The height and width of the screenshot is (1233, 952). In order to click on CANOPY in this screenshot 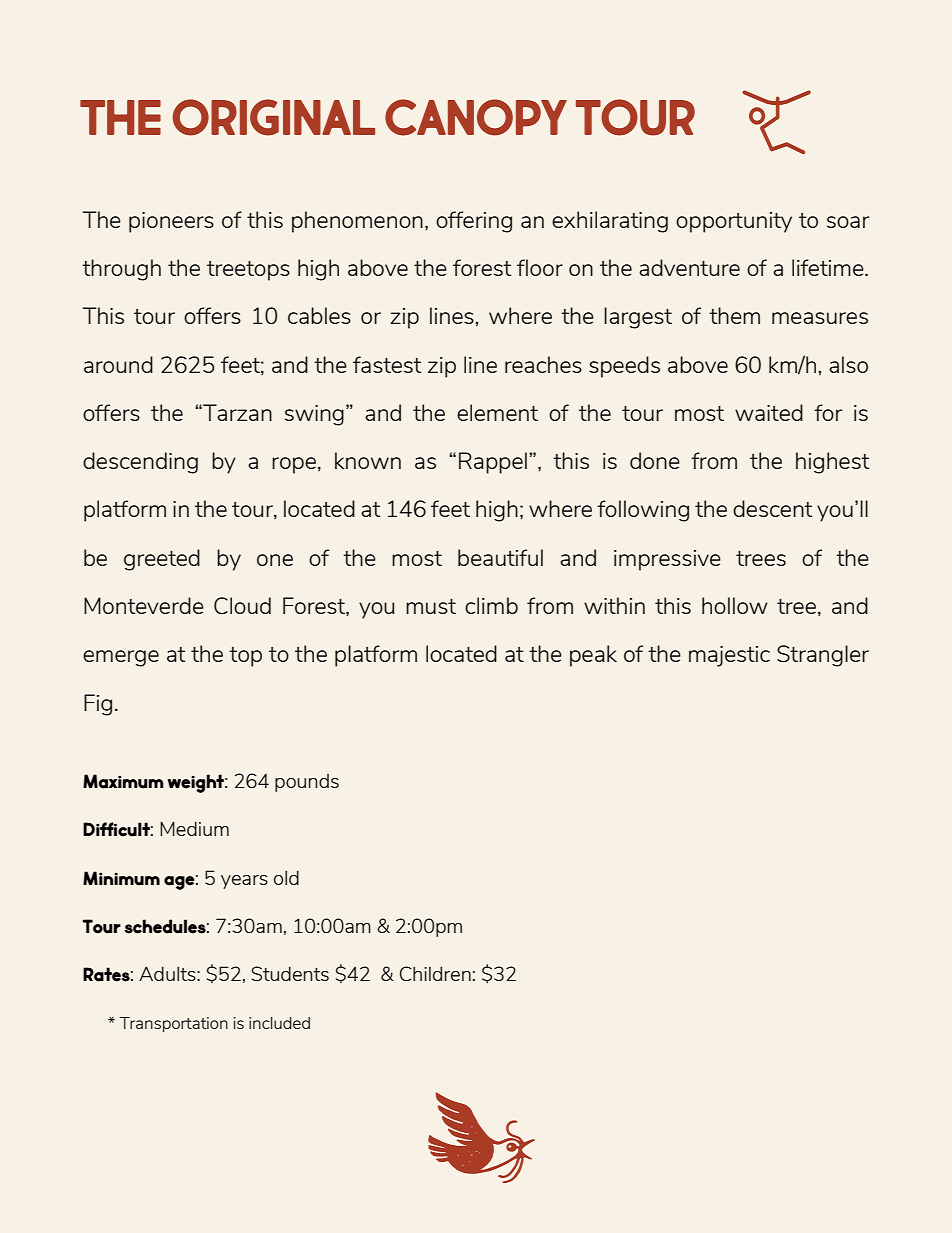, I will do `click(476, 117)`.
